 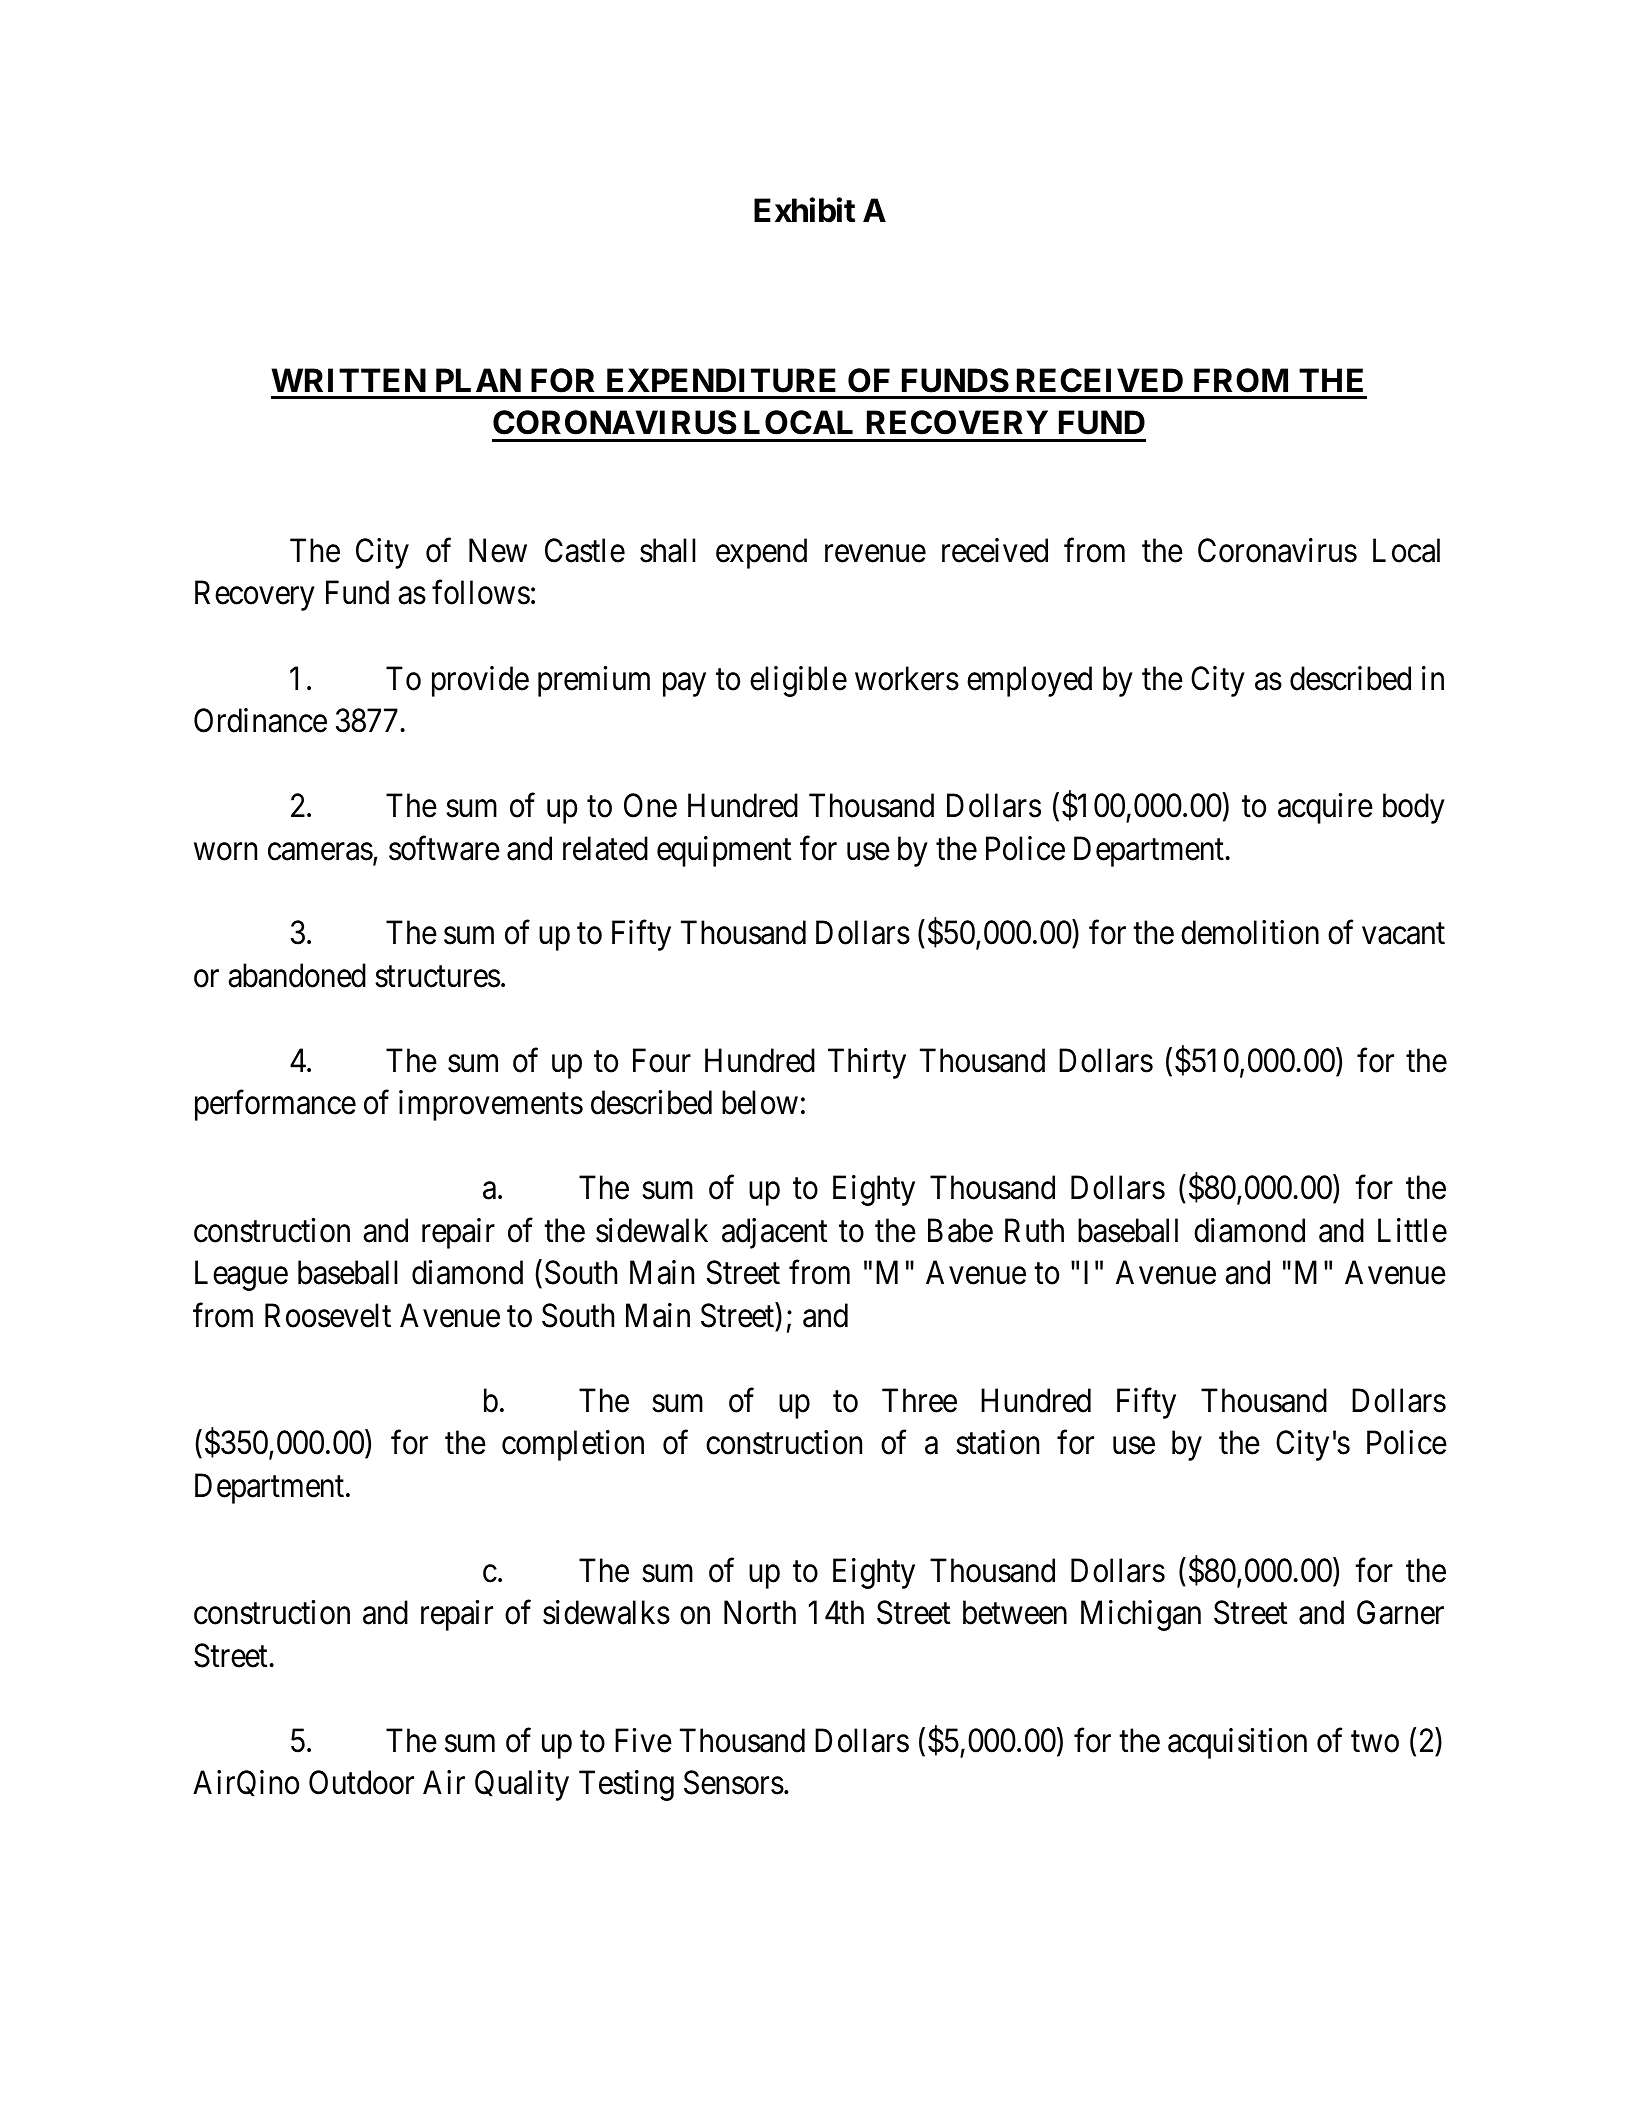 What do you see at coordinates (297, 975) in the screenshot?
I see `abandoned` at bounding box center [297, 975].
